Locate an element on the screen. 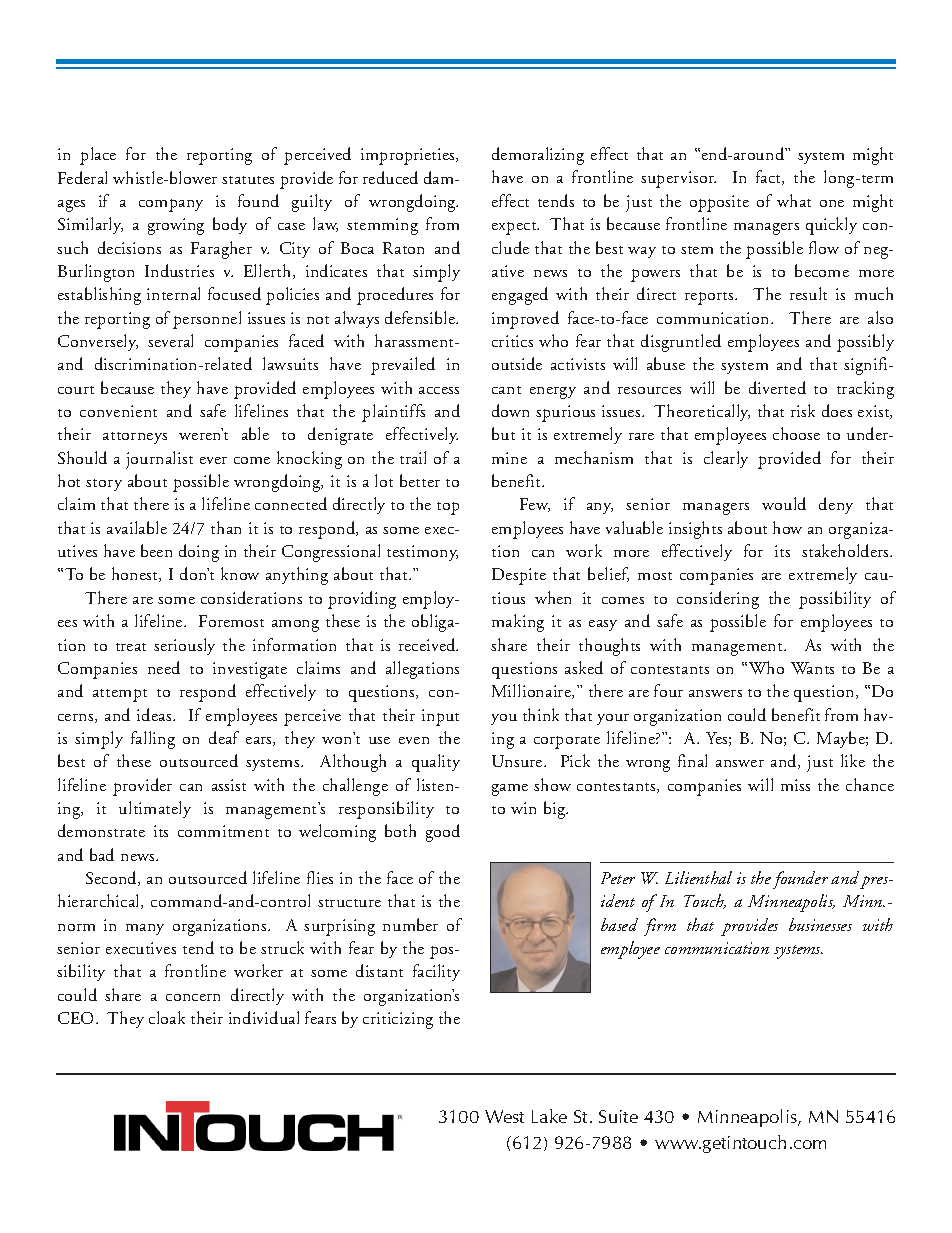 The height and width of the screenshot is (1233, 952). what is located at coordinates (794, 200).
